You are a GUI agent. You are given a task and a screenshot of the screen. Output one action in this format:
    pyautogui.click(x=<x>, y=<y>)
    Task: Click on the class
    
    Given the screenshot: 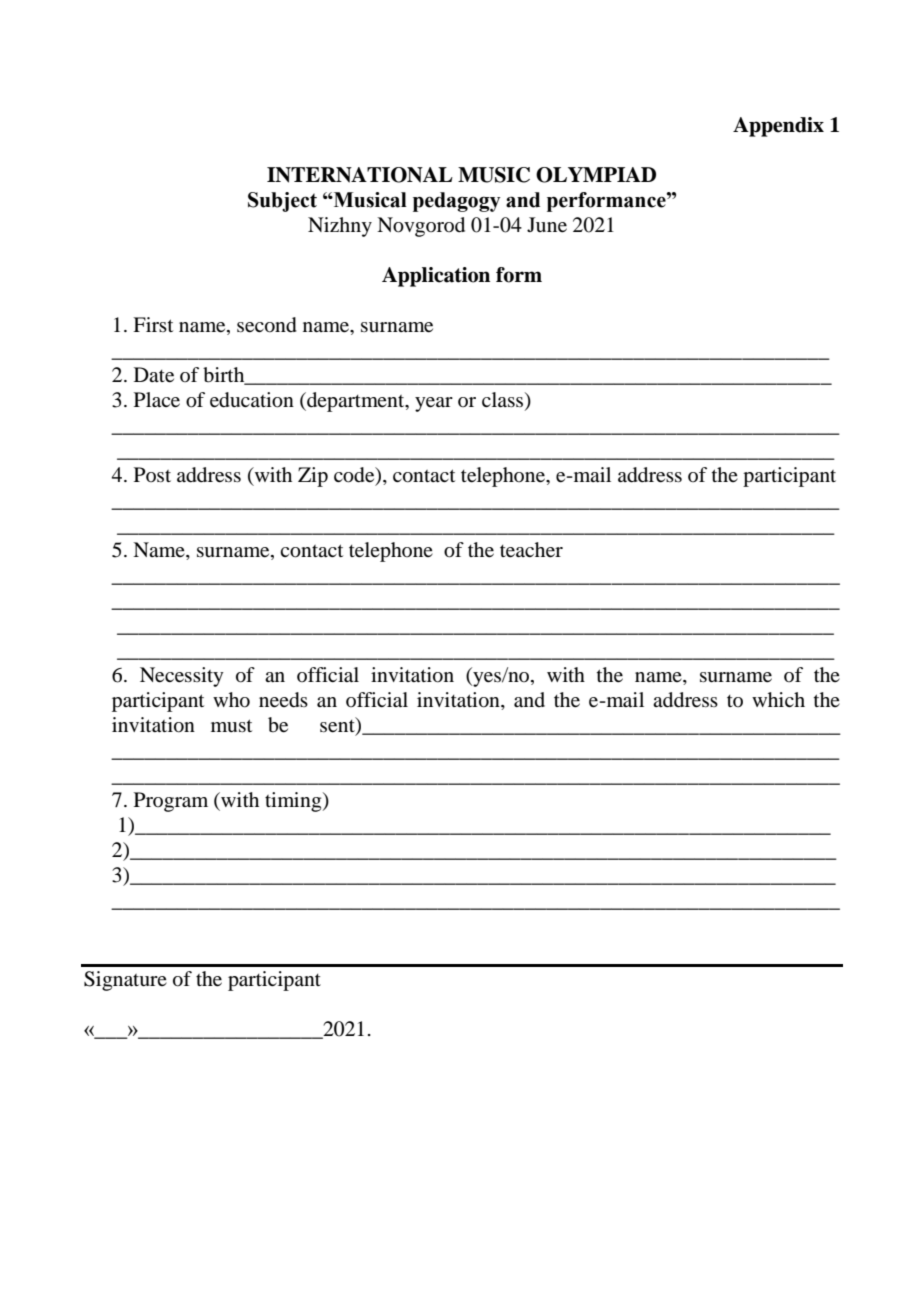 What is the action you would take?
    pyautogui.click(x=504, y=401)
